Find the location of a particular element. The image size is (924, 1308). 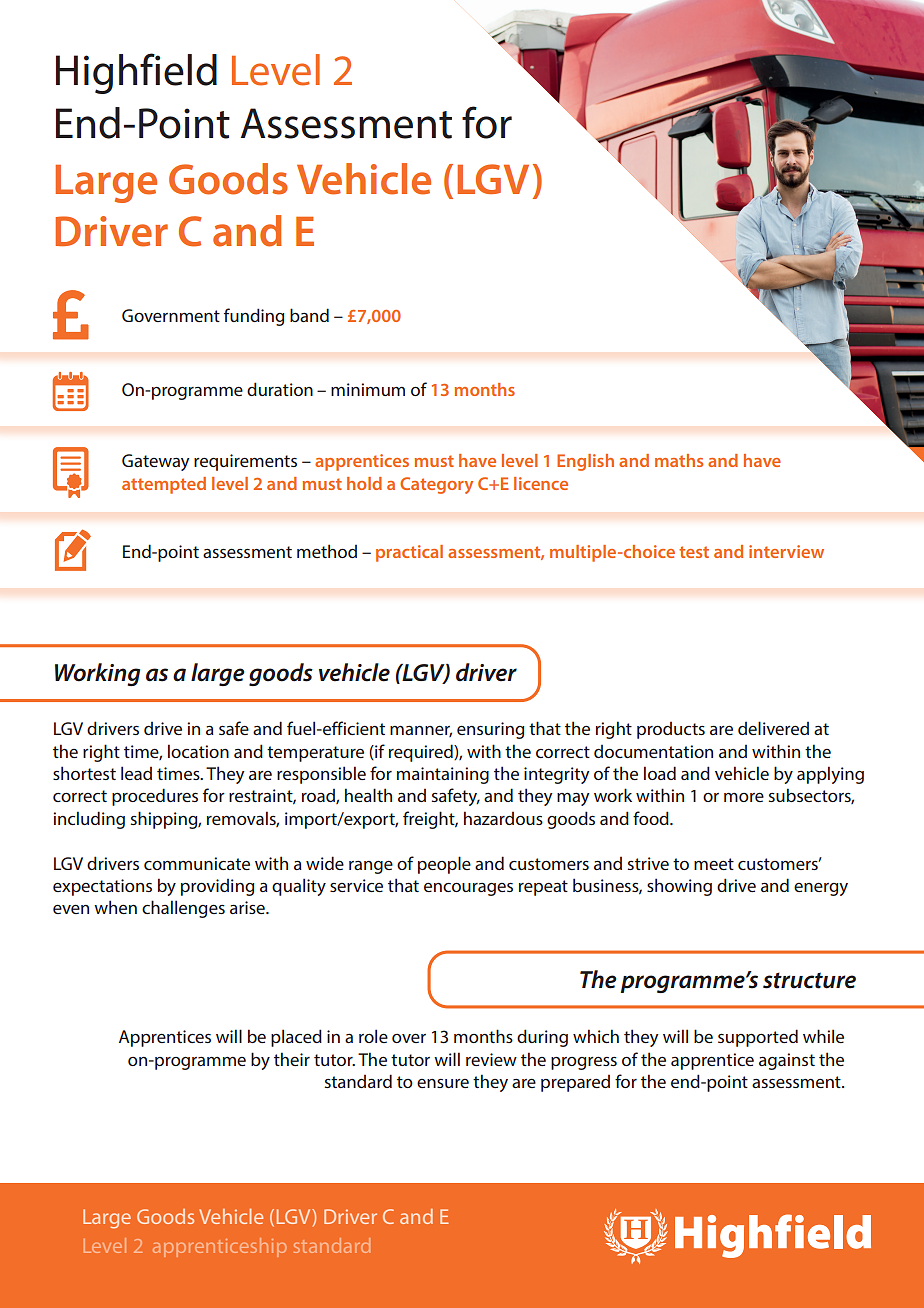

minimum is located at coordinates (368, 389).
